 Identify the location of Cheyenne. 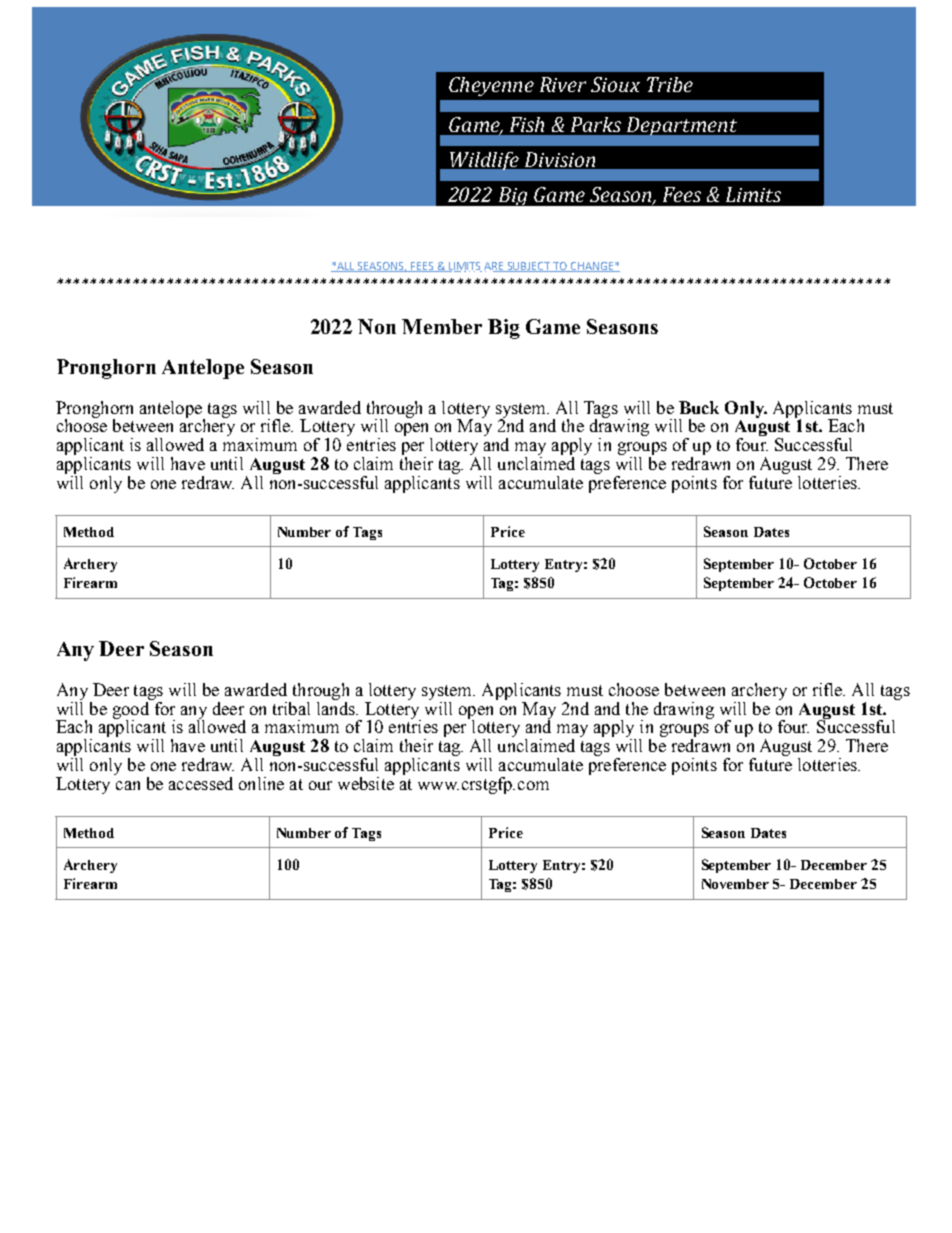
(491, 86).
